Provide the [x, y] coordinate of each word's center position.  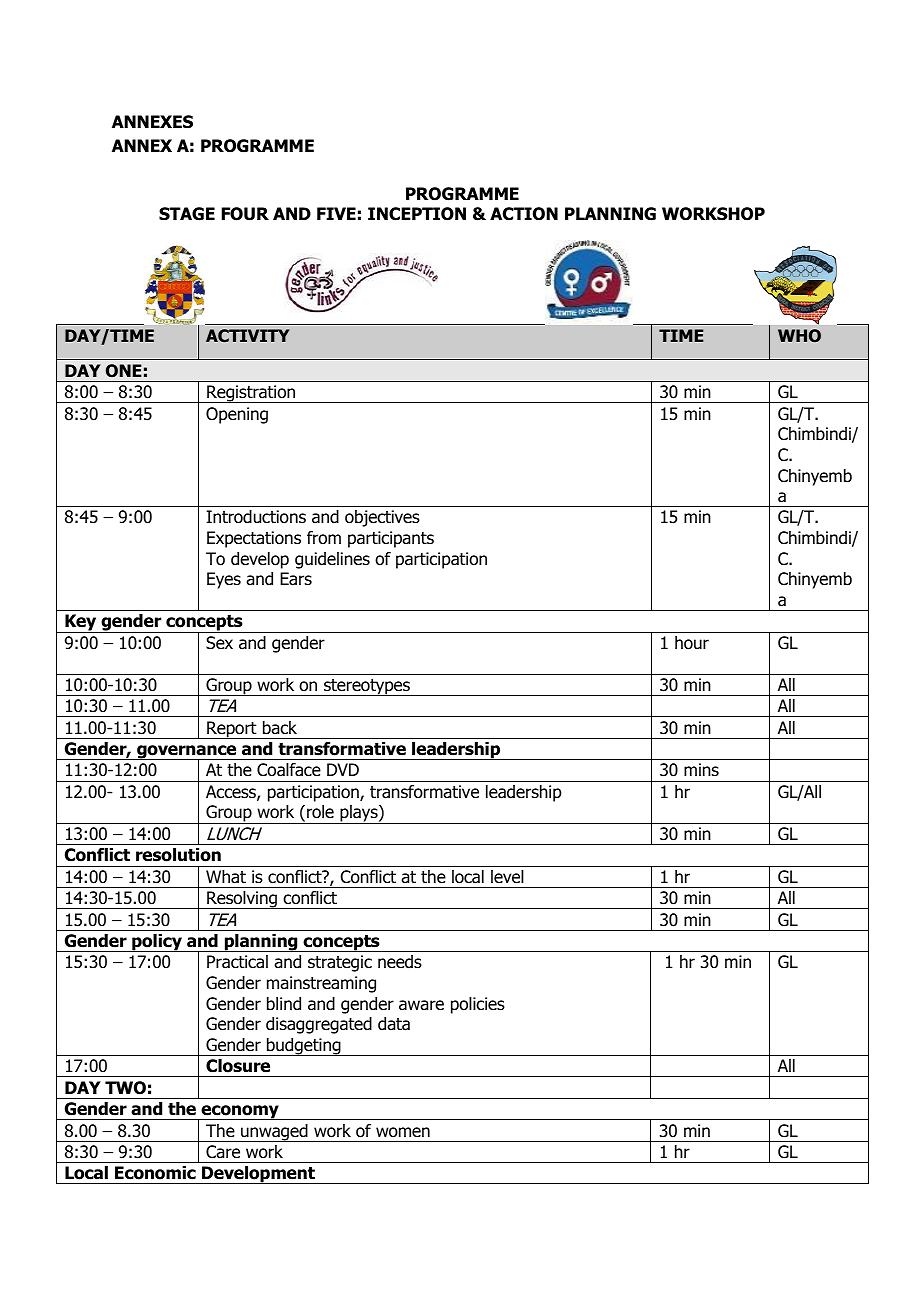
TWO [125, 1088]
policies [478, 1005]
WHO [799, 335]
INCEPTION [417, 214]
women [403, 1132]
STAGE [187, 214]
